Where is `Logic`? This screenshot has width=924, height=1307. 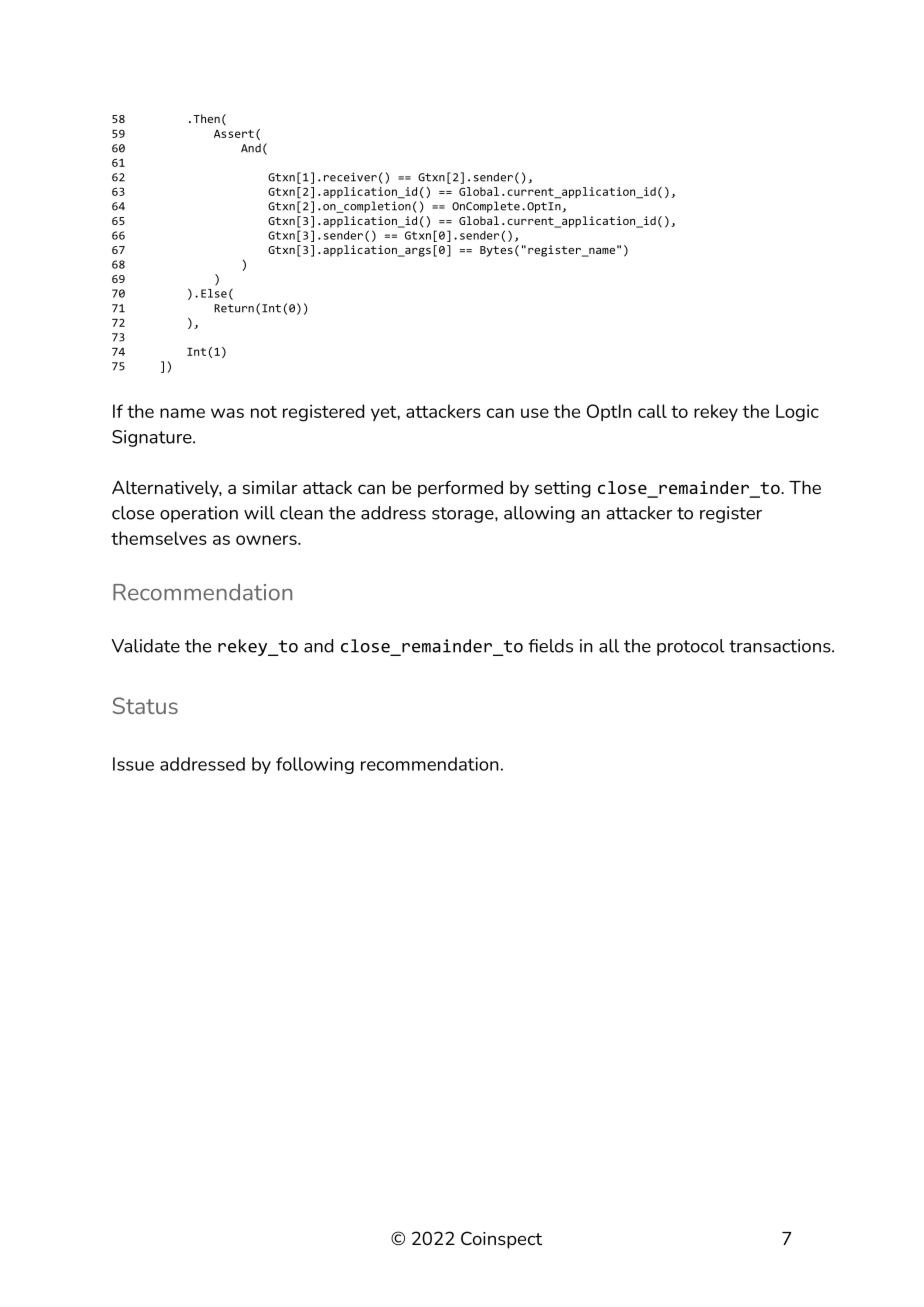 Logic is located at coordinates (797, 413).
